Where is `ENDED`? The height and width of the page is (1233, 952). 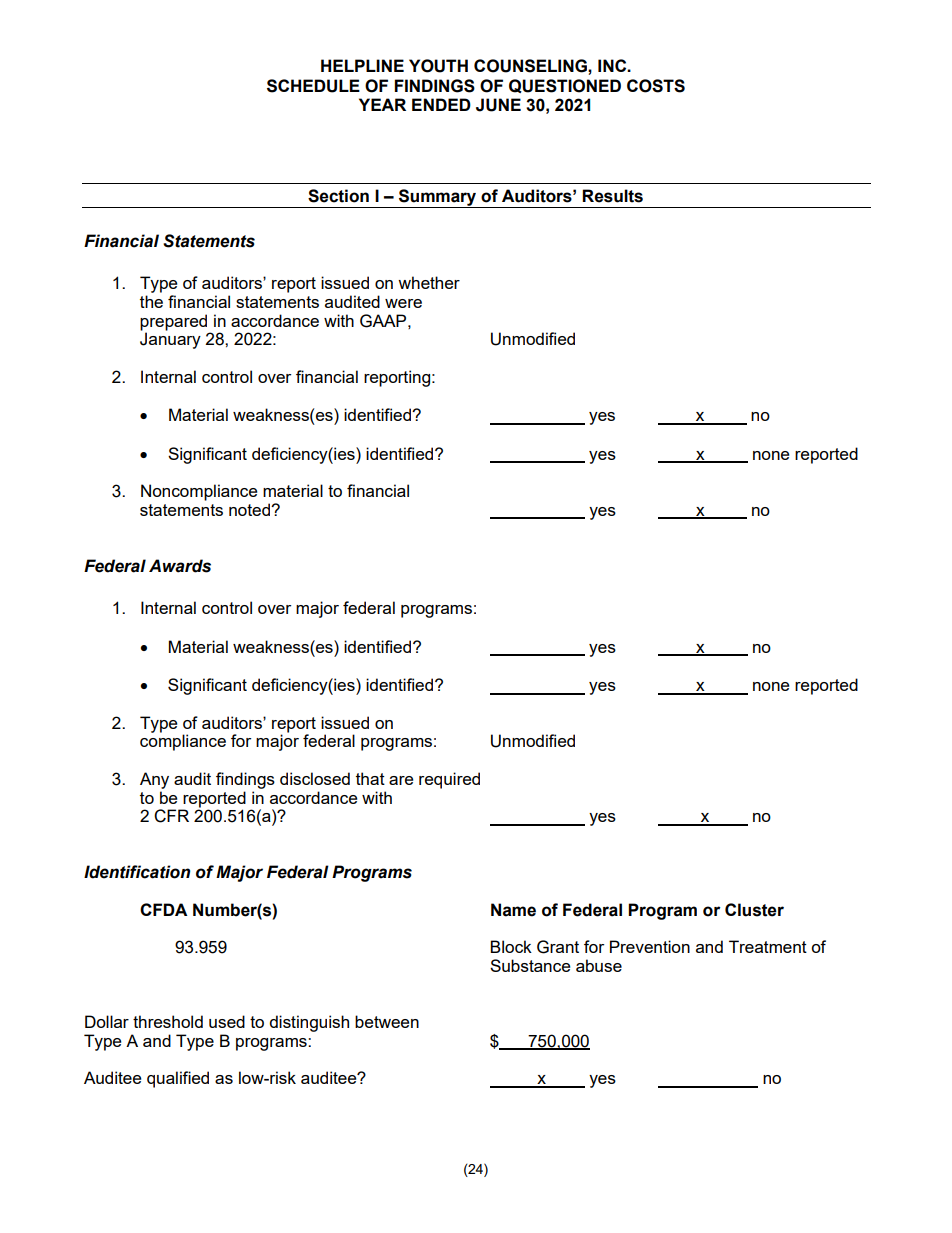 ENDED is located at coordinates (441, 104).
